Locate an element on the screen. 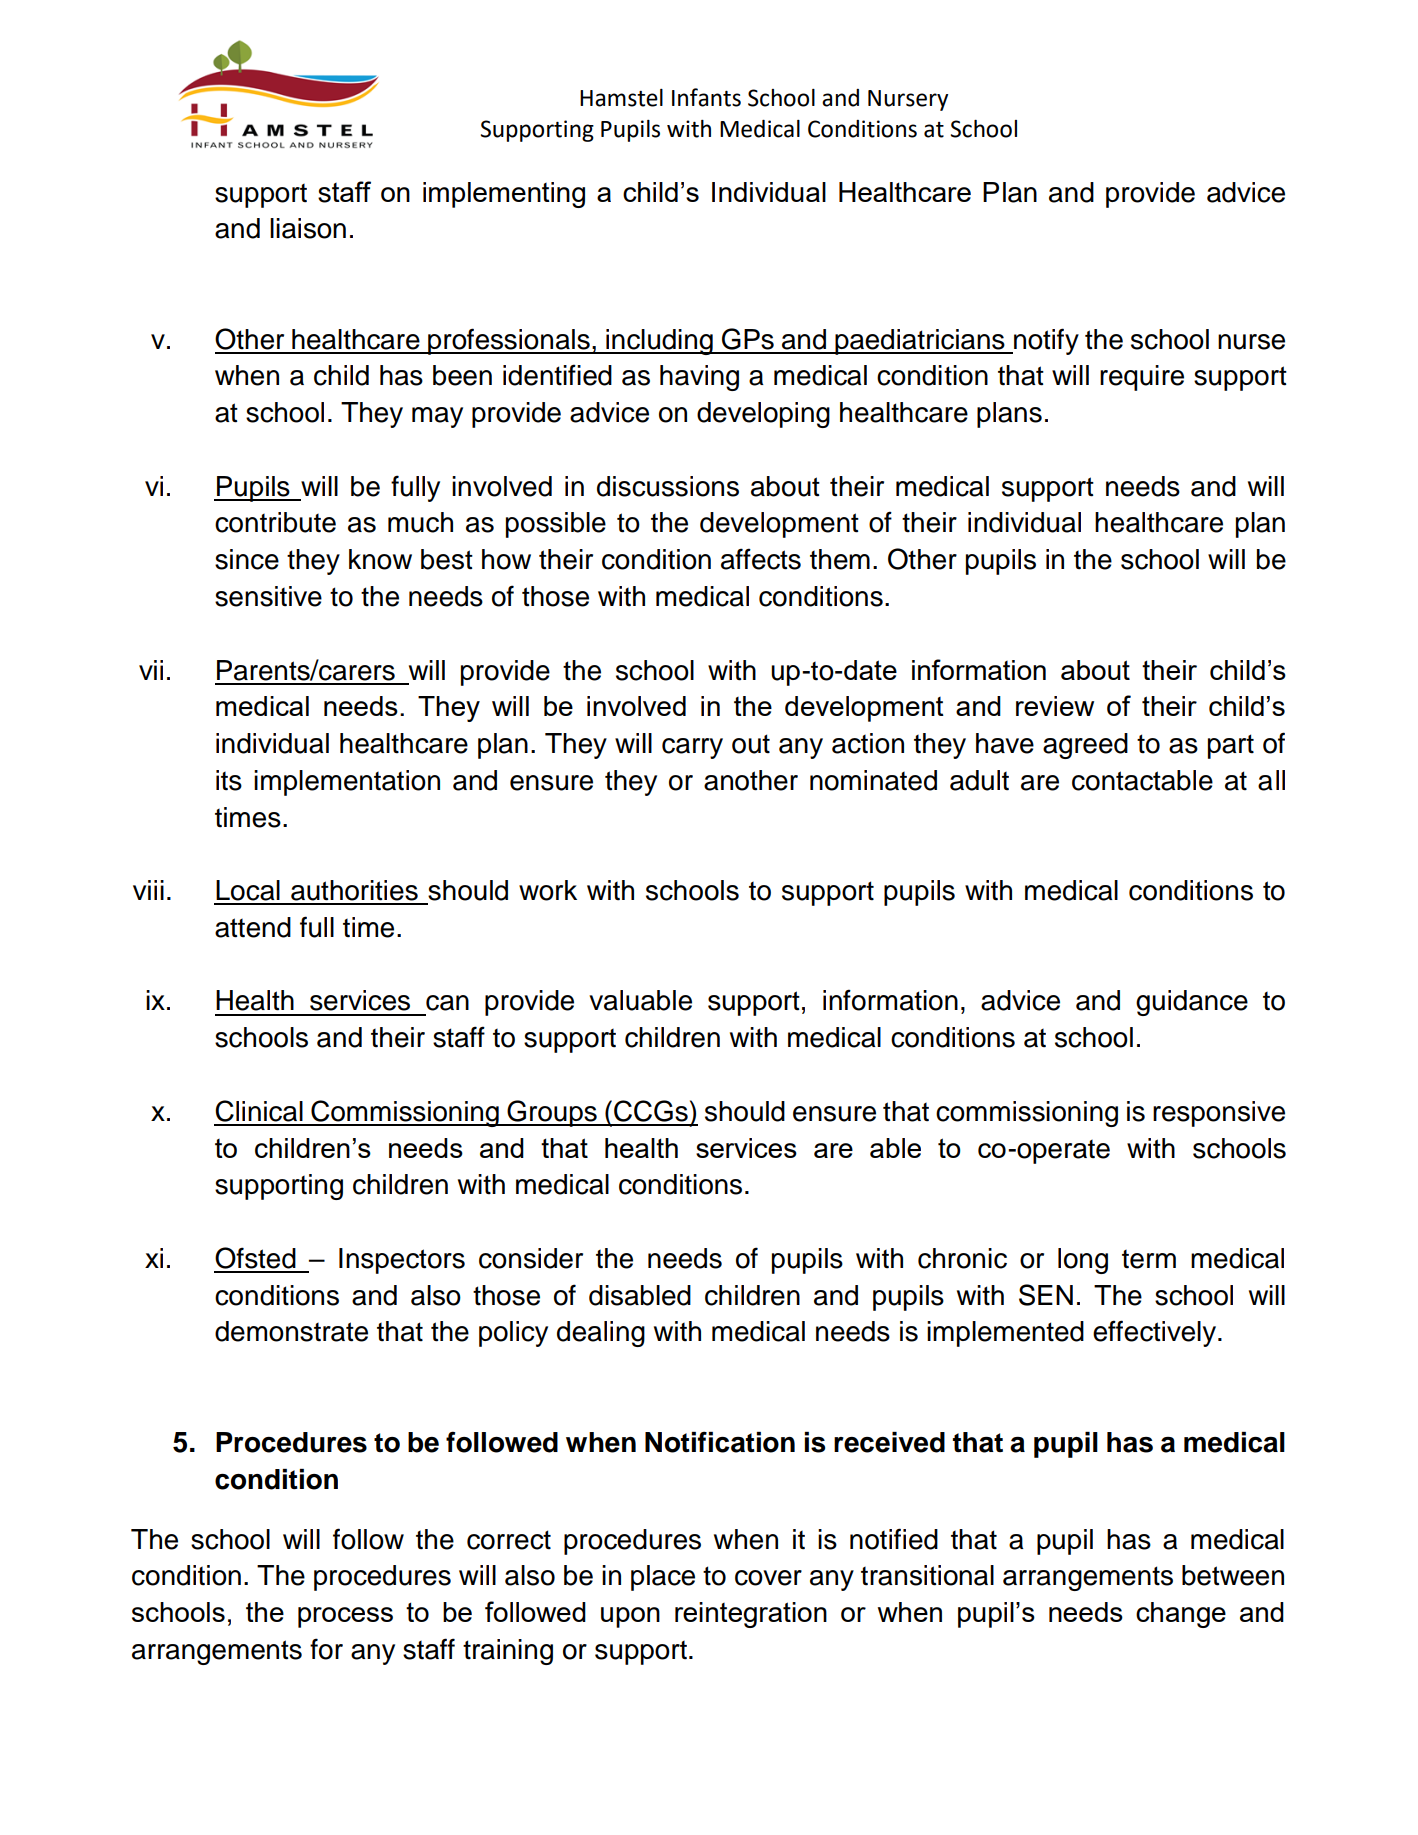  sensitive is located at coordinates (268, 596).
